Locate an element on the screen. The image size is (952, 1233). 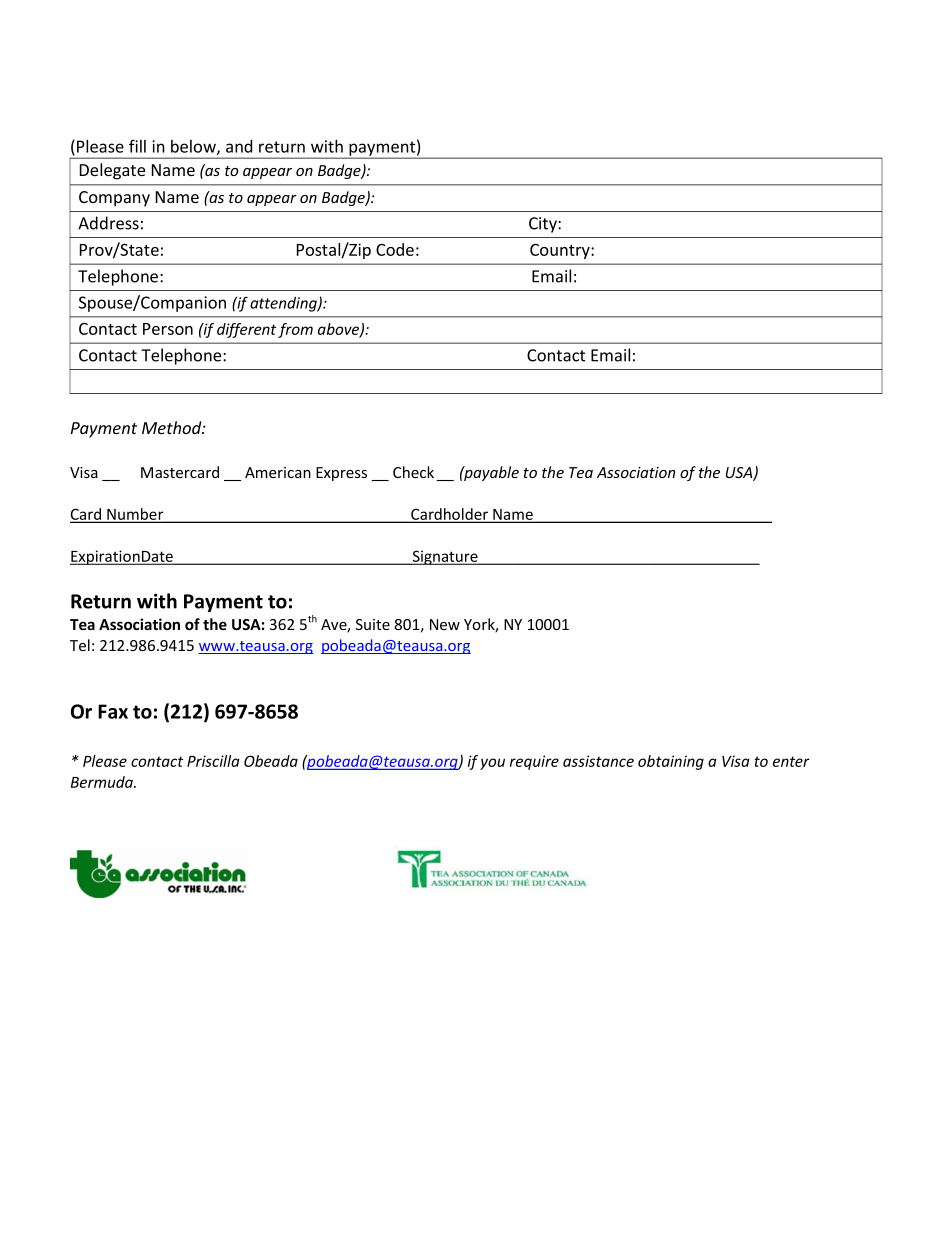
you is located at coordinates (492, 764).
